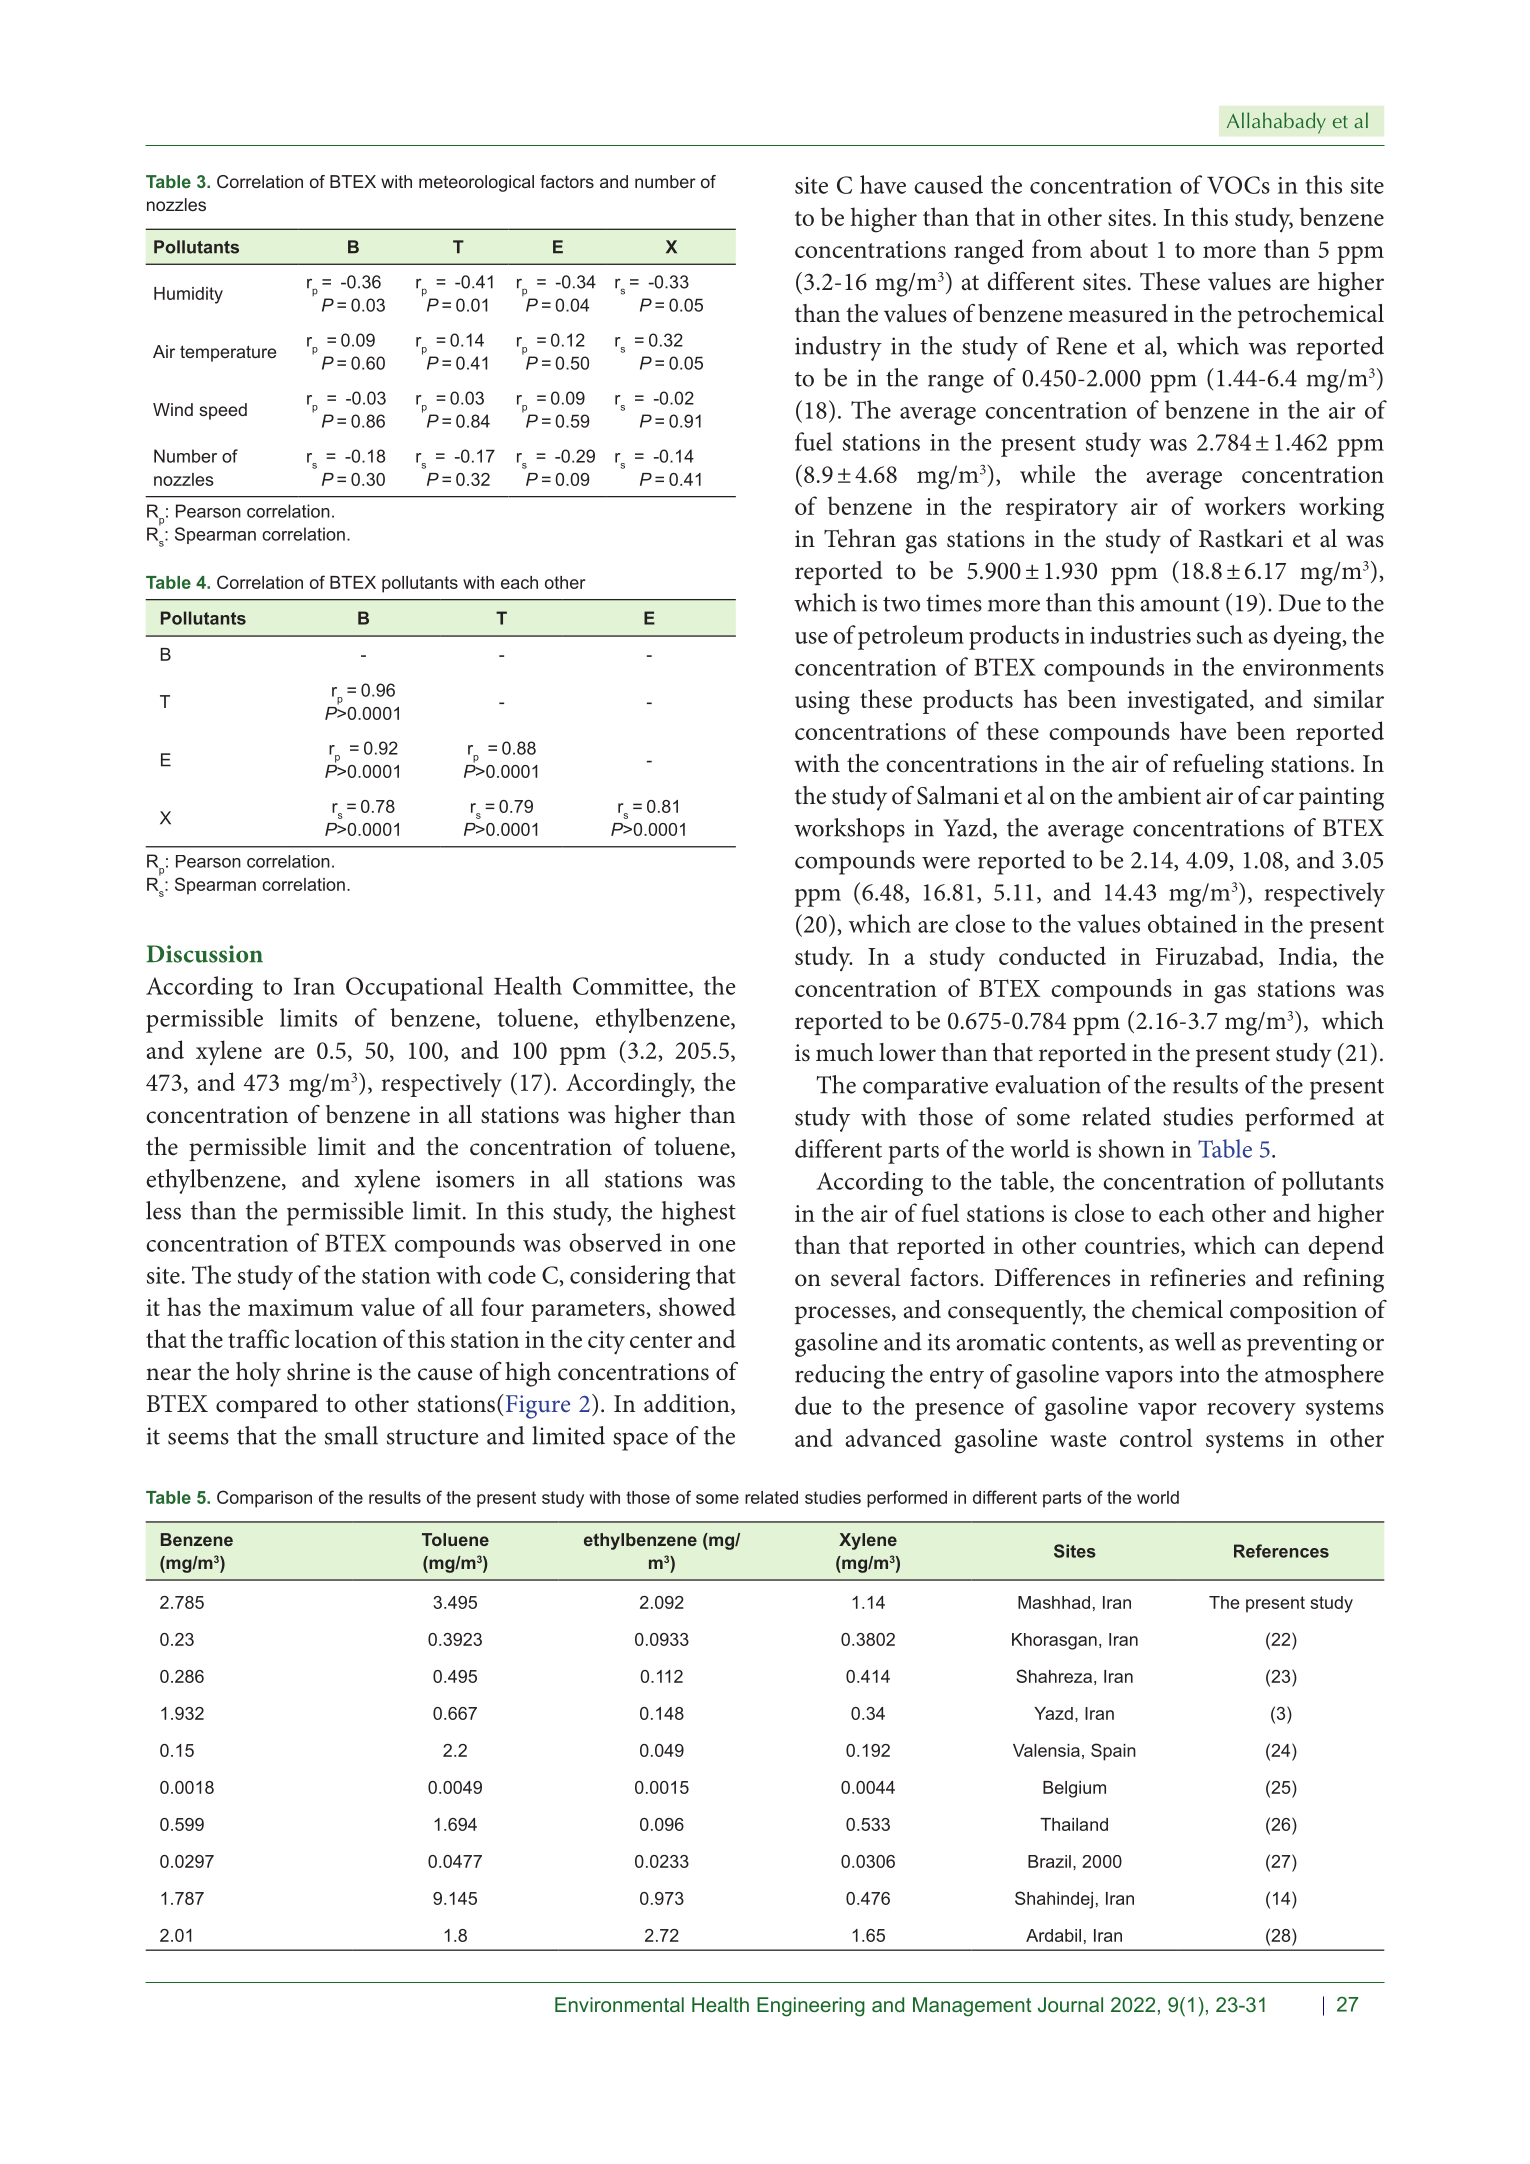 The width and height of the screenshot is (1530, 2164). What do you see at coordinates (619, 2004) in the screenshot?
I see `Environmental` at bounding box center [619, 2004].
